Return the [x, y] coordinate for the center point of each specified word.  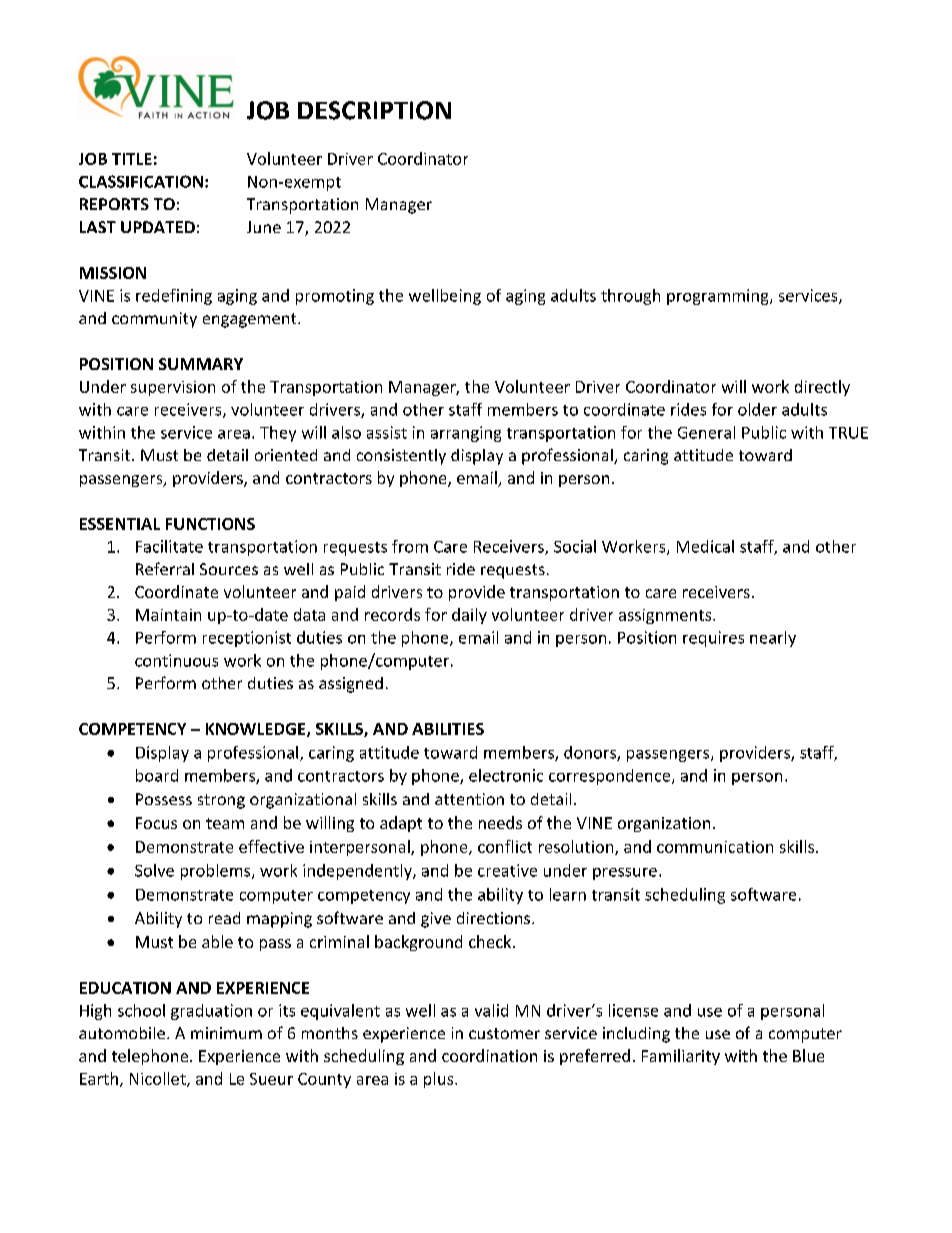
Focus [156, 823]
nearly [773, 639]
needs [500, 822]
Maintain [168, 615]
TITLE [132, 159]
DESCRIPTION [374, 110]
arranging [466, 434]
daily [469, 616]
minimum [226, 1033]
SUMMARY [201, 364]
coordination [489, 1055]
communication [715, 847]
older [757, 409]
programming [719, 297]
